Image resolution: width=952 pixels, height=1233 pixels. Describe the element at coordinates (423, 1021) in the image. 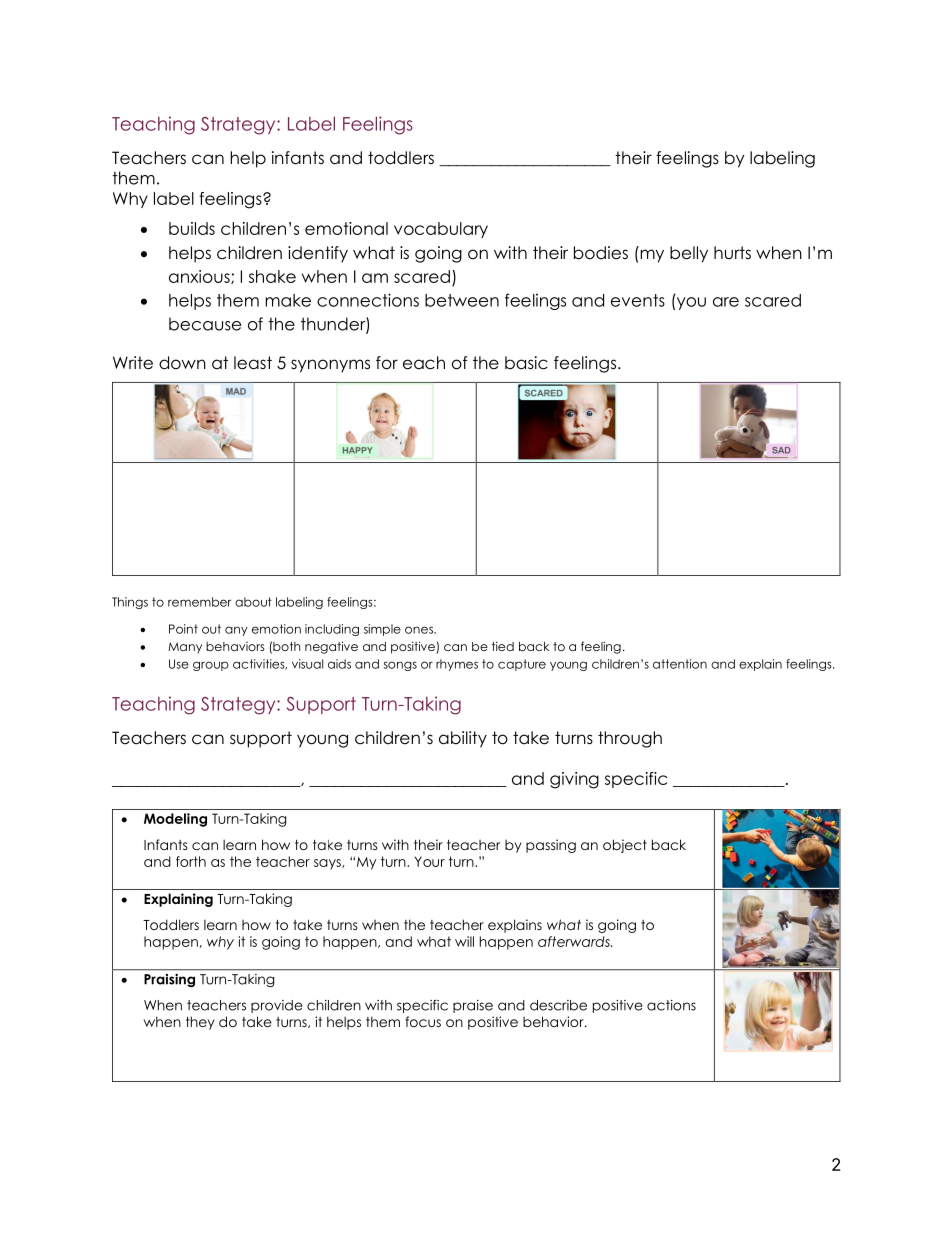

I see `focus` at that location.
